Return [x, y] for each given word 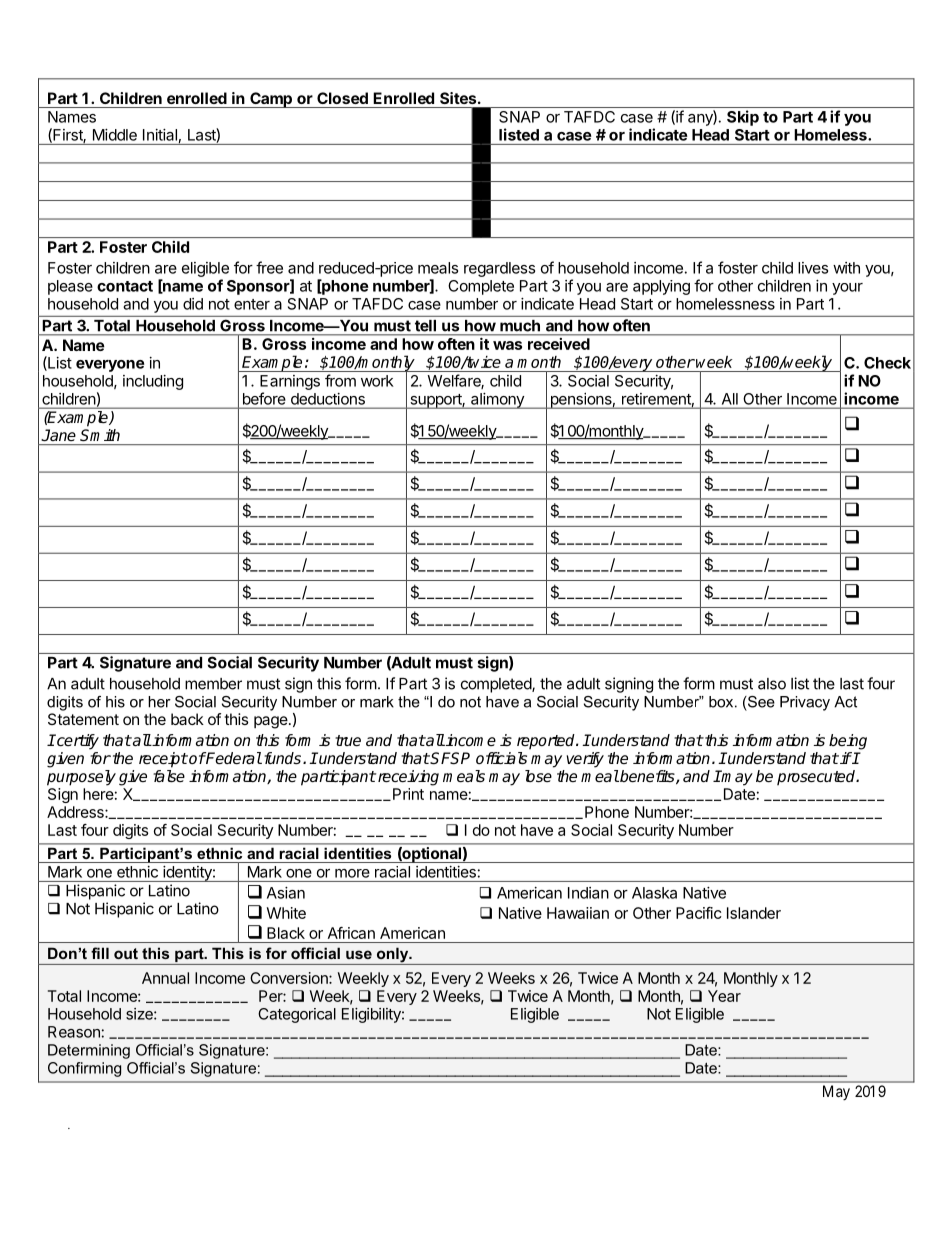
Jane [59, 435]
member [213, 684]
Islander [754, 913]
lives [813, 268]
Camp [271, 100]
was [507, 345]
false [169, 776]
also [772, 684]
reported [547, 742]
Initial [160, 135]
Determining [89, 1051]
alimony [497, 401]
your [847, 289]
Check [887, 363]
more [352, 873]
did [193, 304]
